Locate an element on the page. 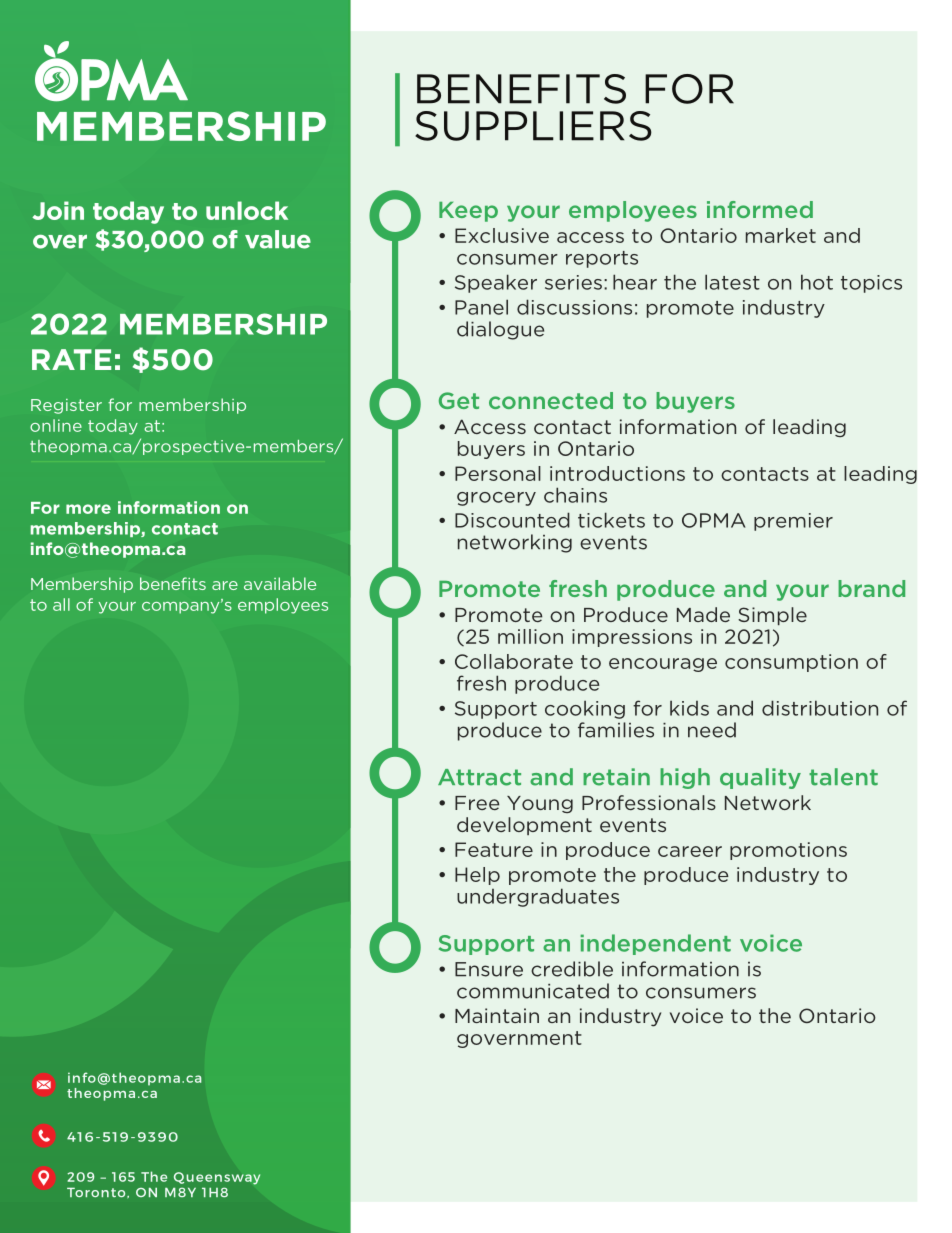  market is located at coordinates (781, 235).
